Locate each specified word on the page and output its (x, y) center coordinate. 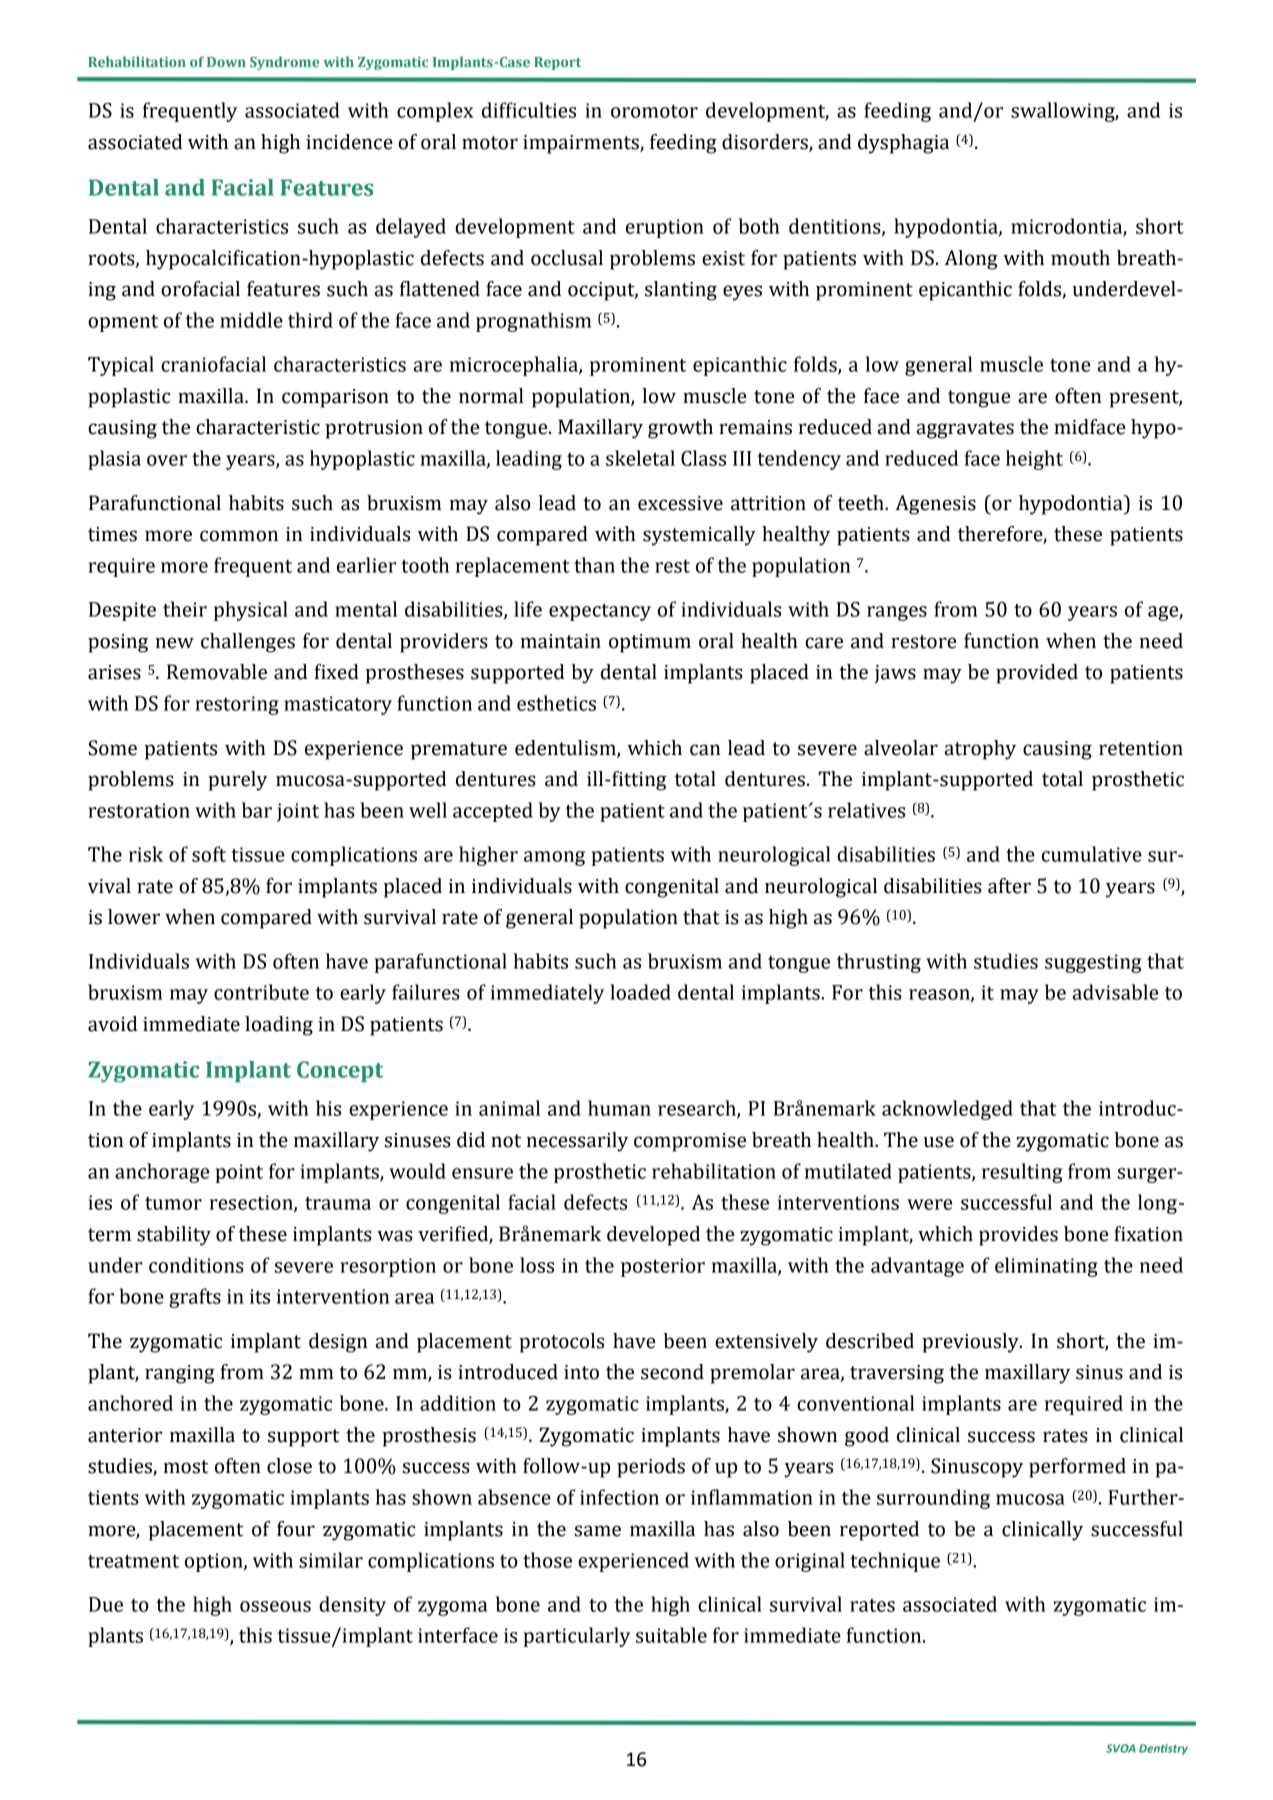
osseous (275, 1606)
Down (226, 62)
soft (209, 854)
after (1009, 886)
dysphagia (903, 144)
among (554, 858)
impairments (582, 144)
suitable (671, 1635)
